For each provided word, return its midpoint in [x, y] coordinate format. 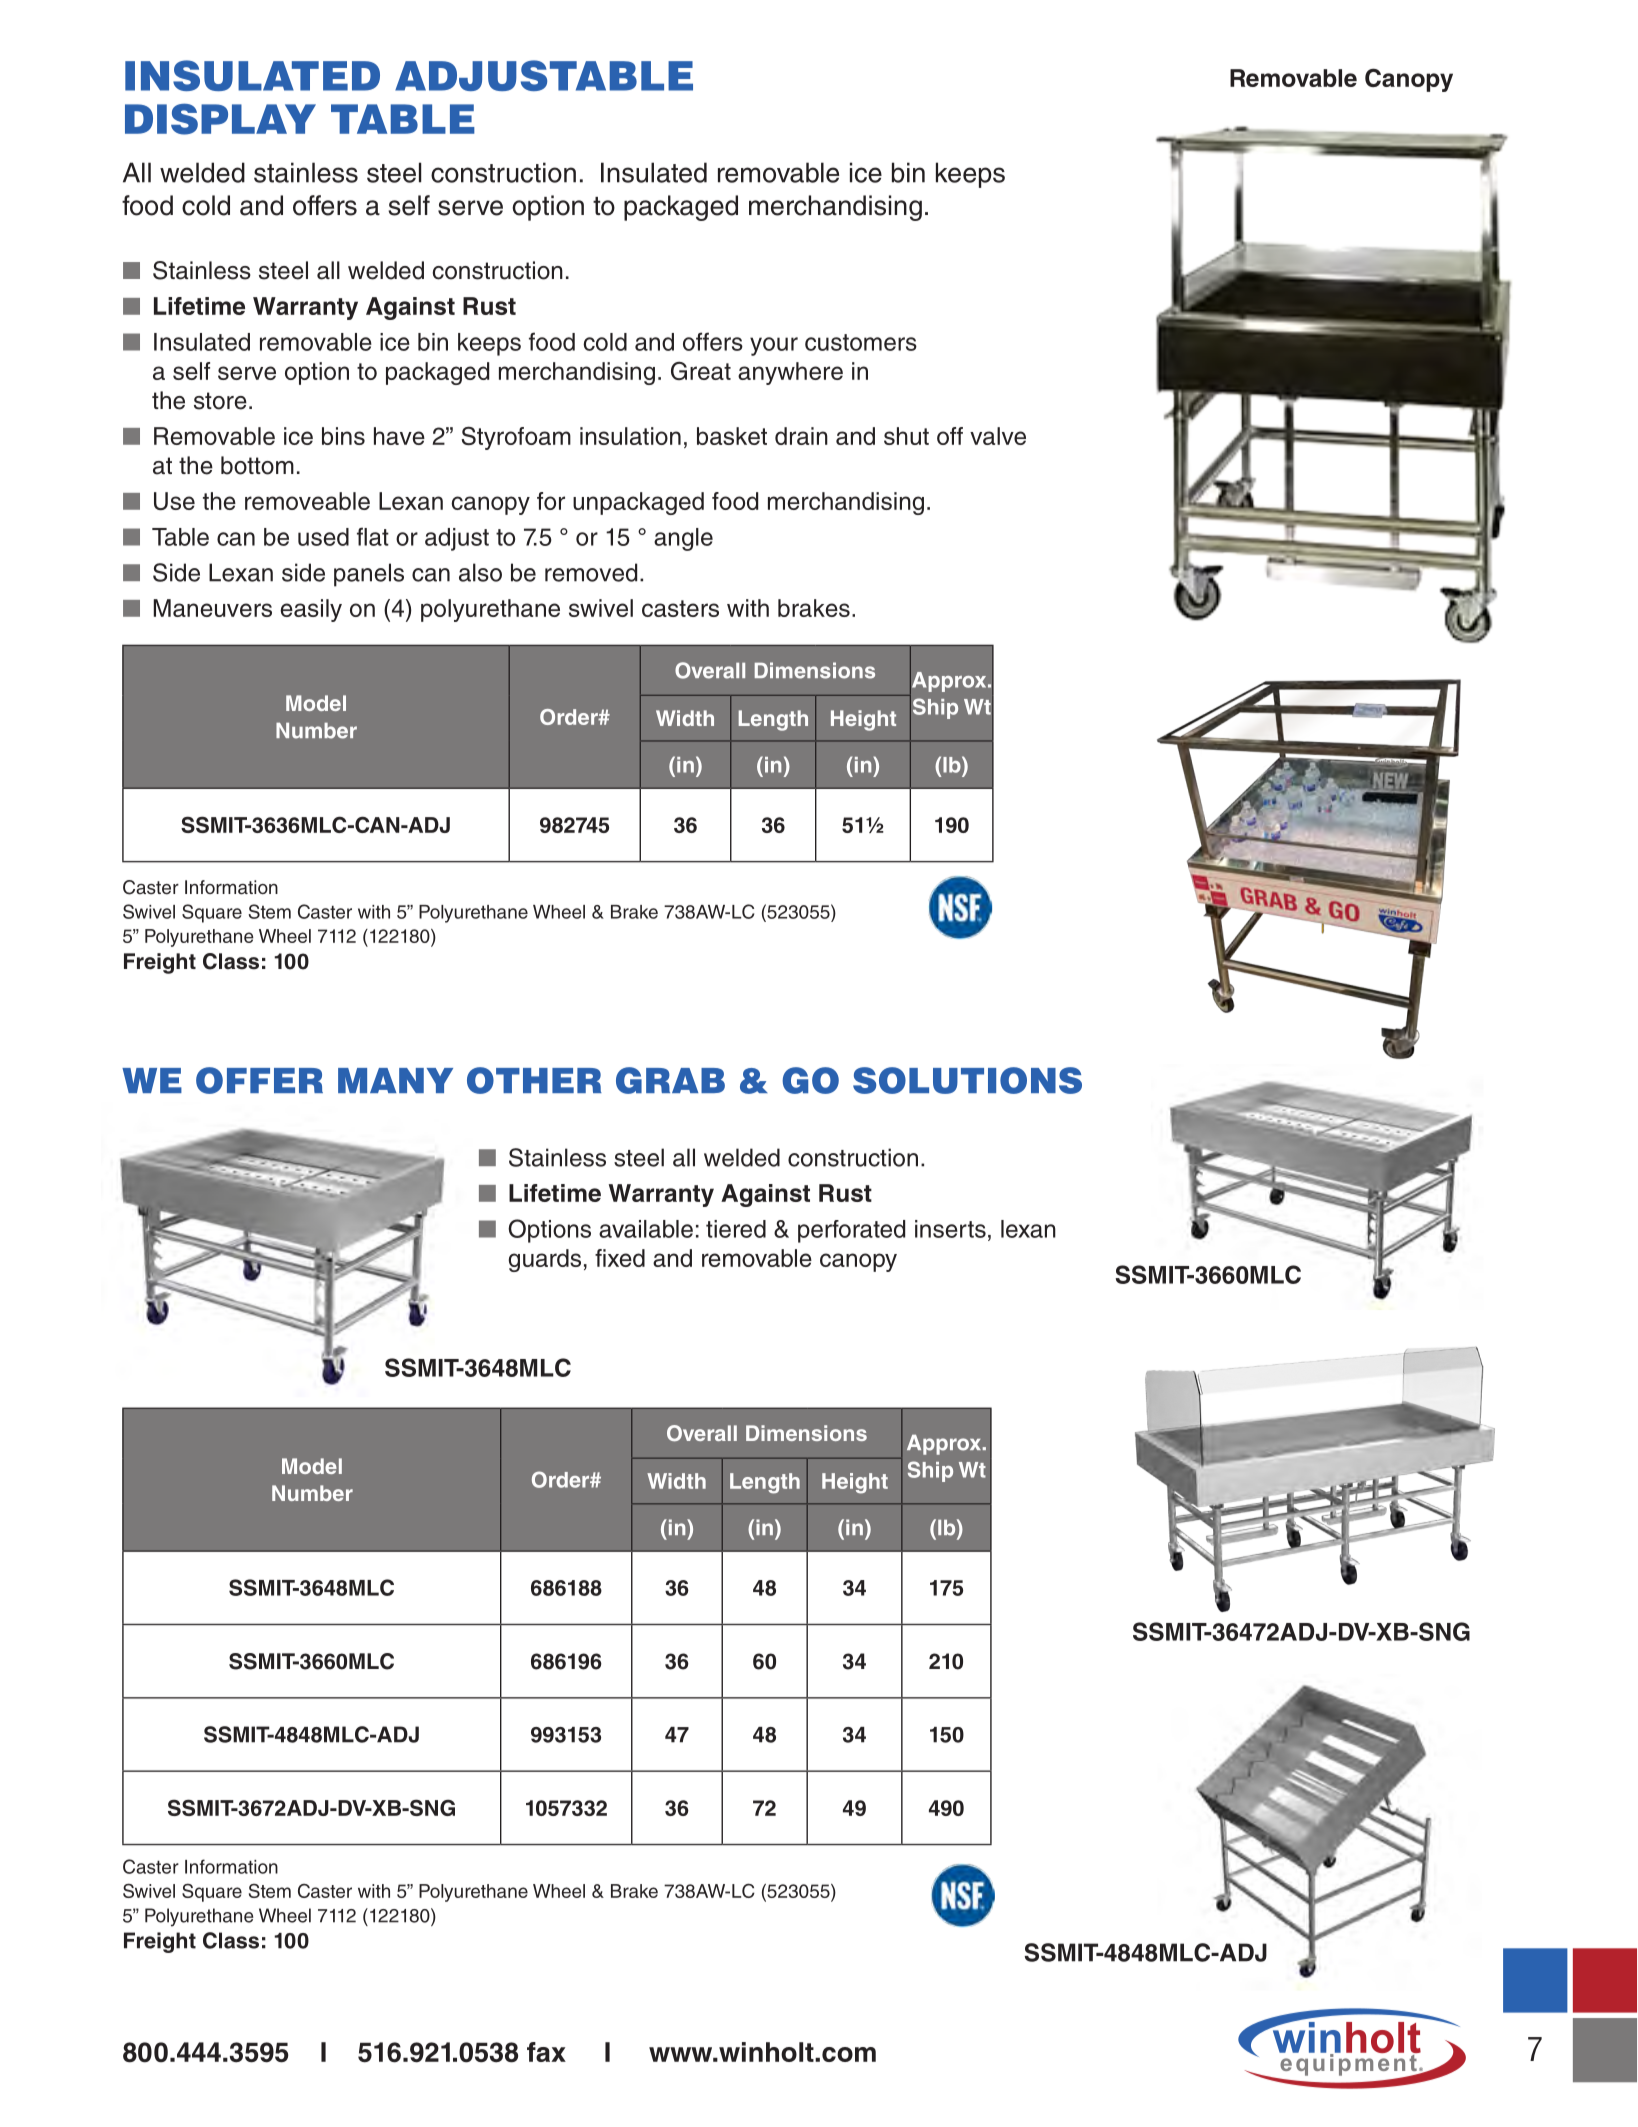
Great [701, 370]
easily [311, 610]
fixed [620, 1258]
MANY [395, 1080]
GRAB [670, 1080]
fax [546, 2052]
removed [591, 572]
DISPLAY [220, 119]
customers [861, 342]
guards [545, 1260]
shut [906, 436]
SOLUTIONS [967, 1080]
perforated [851, 1231]
